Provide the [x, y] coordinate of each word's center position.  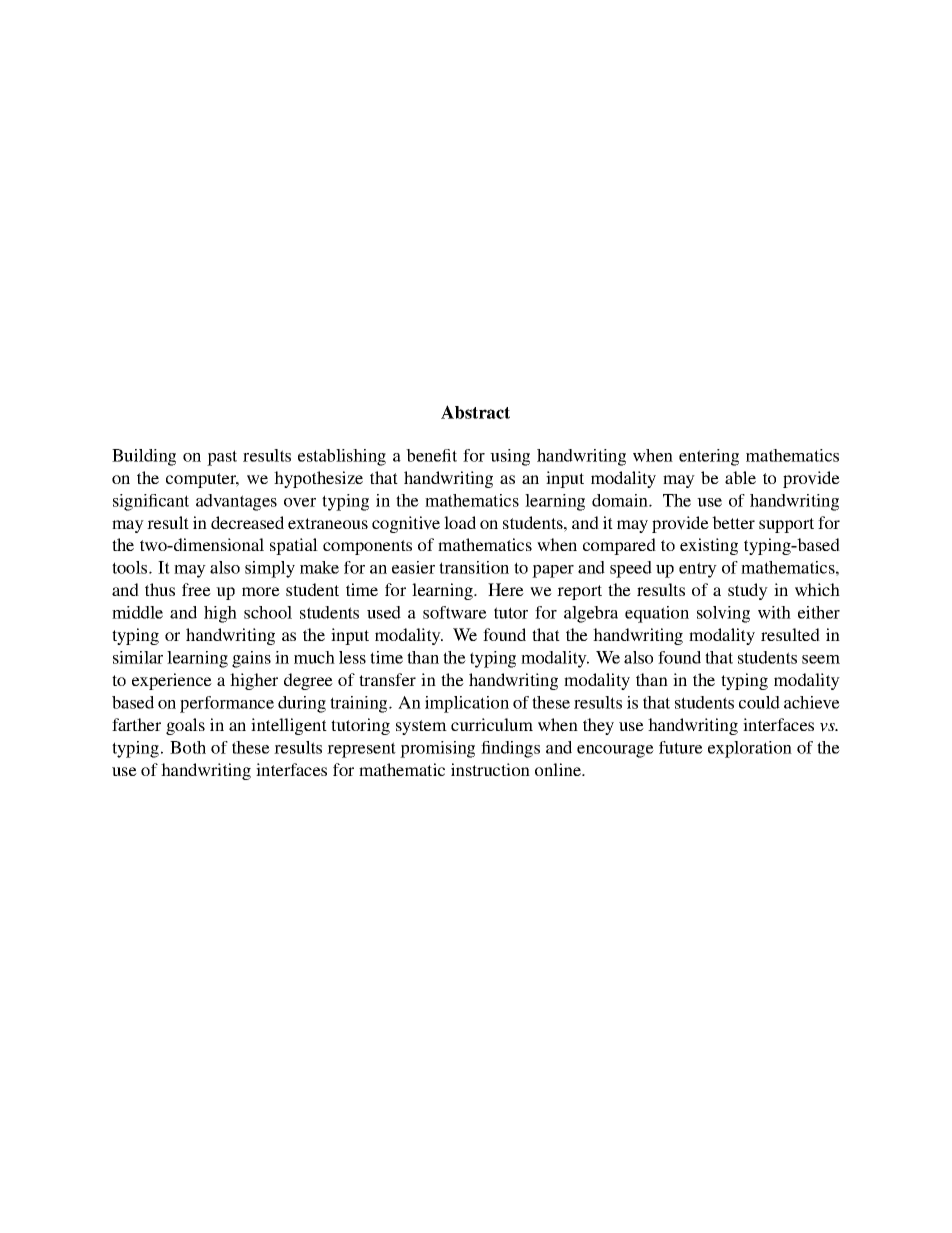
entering [709, 457]
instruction [490, 769]
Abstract [475, 412]
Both [188, 747]
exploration [750, 749]
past [222, 458]
